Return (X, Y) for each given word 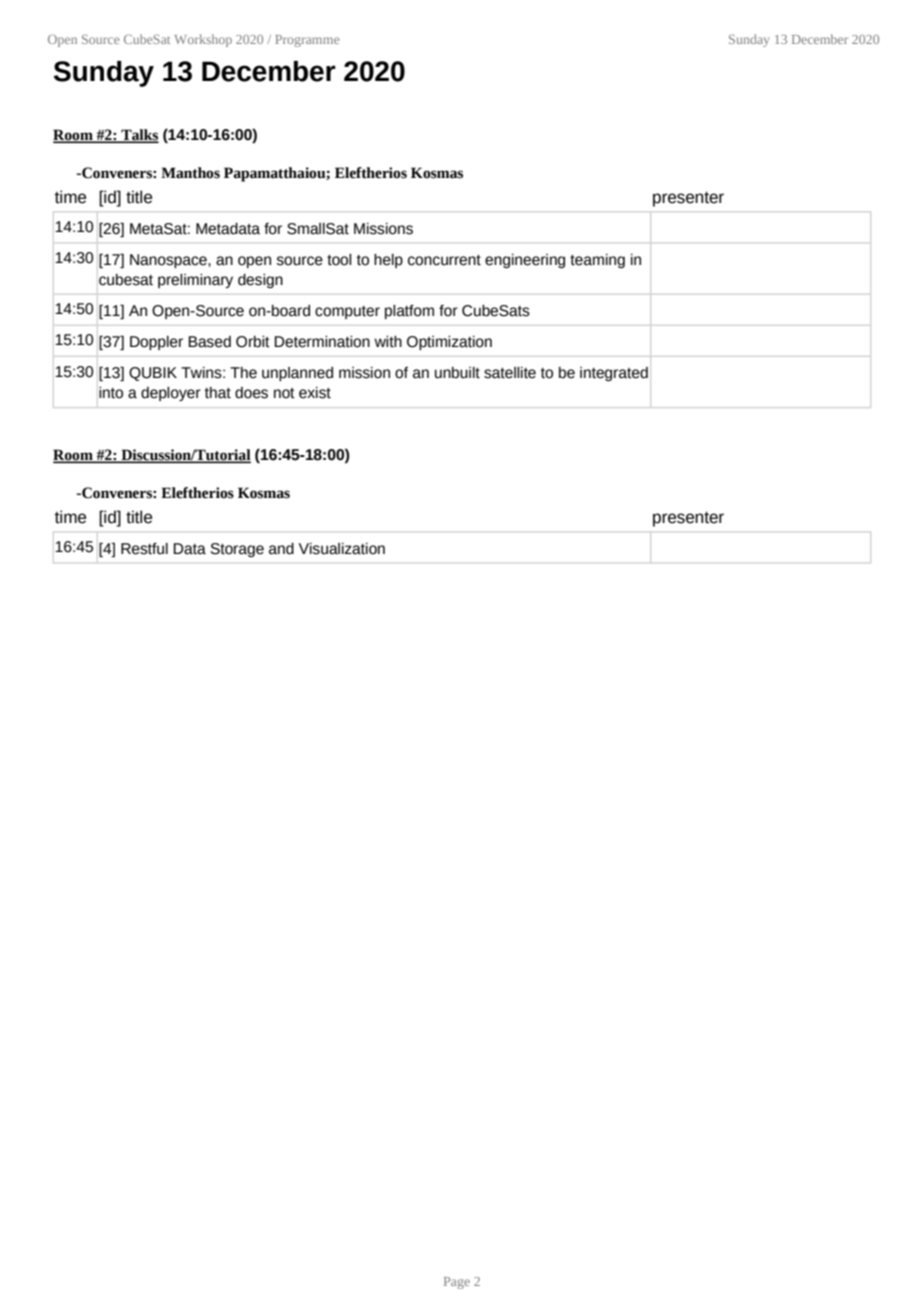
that (218, 393)
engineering (525, 261)
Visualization (342, 549)
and (281, 549)
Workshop (203, 40)
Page (457, 1283)
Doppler (156, 343)
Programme (307, 41)
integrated (614, 374)
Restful (144, 549)
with (388, 342)
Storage (237, 550)
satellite (510, 373)
